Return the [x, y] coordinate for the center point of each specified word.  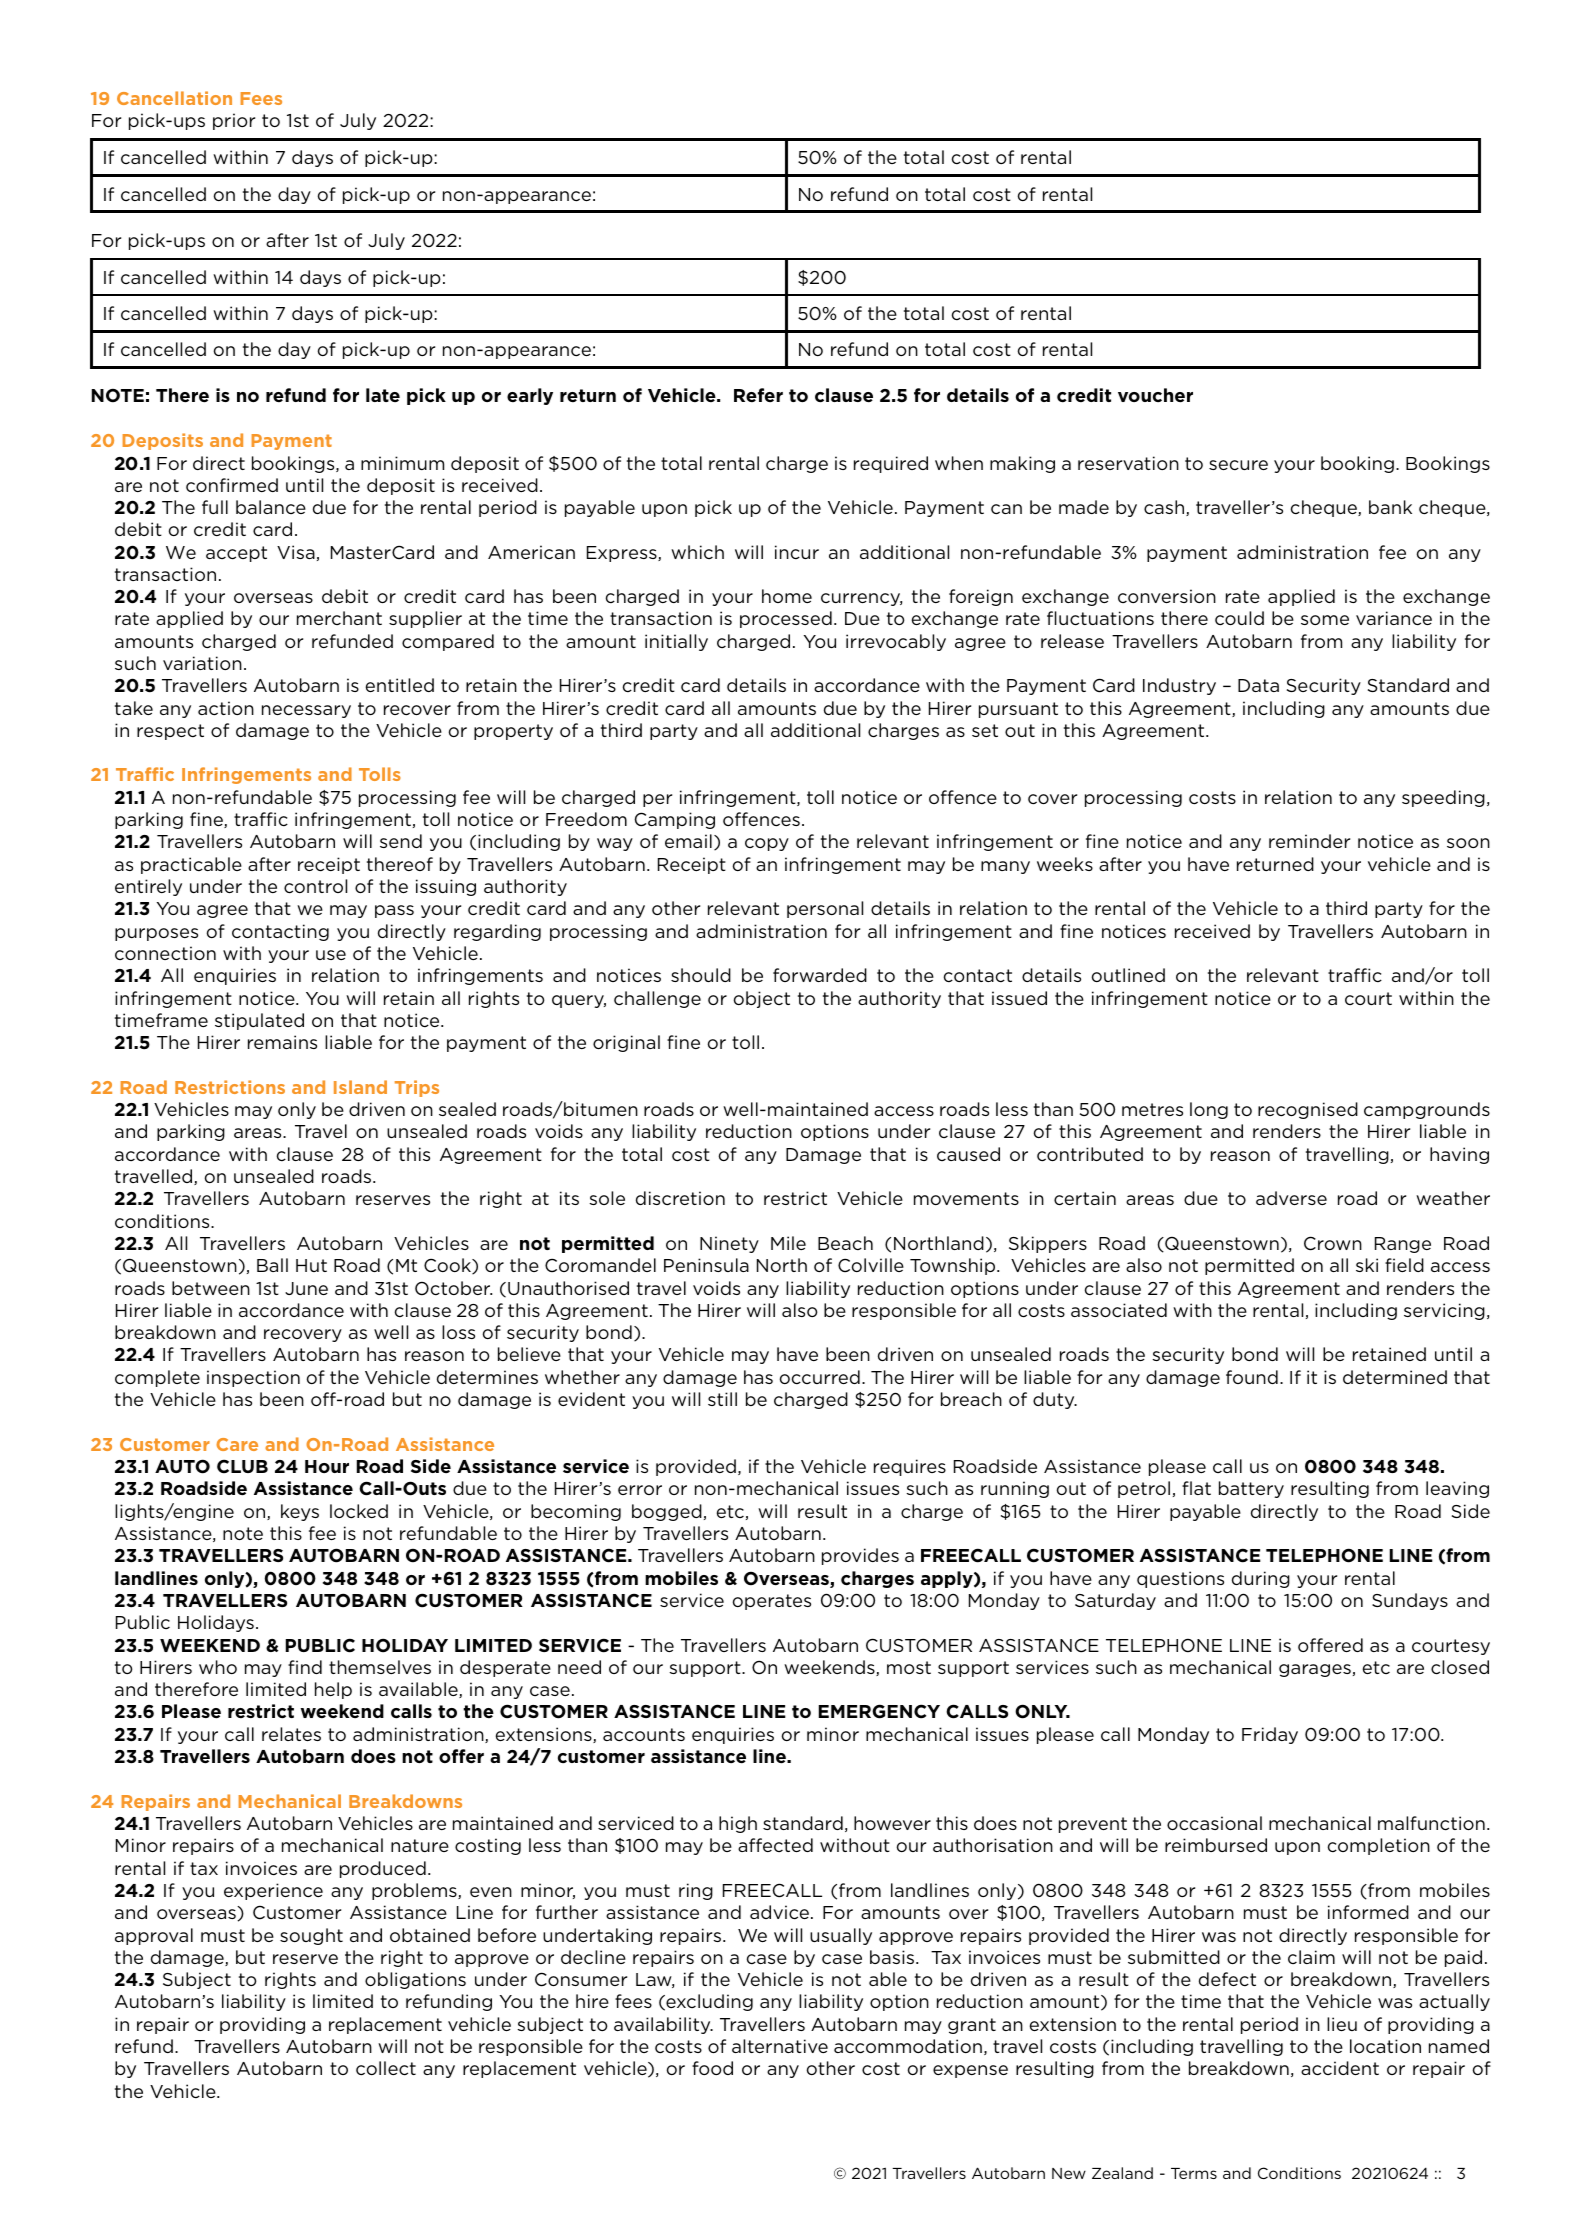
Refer [758, 395]
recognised [1308, 1110]
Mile [788, 1243]
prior [234, 121]
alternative [780, 2046]
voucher [1155, 395]
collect [386, 2068]
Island [360, 1087]
